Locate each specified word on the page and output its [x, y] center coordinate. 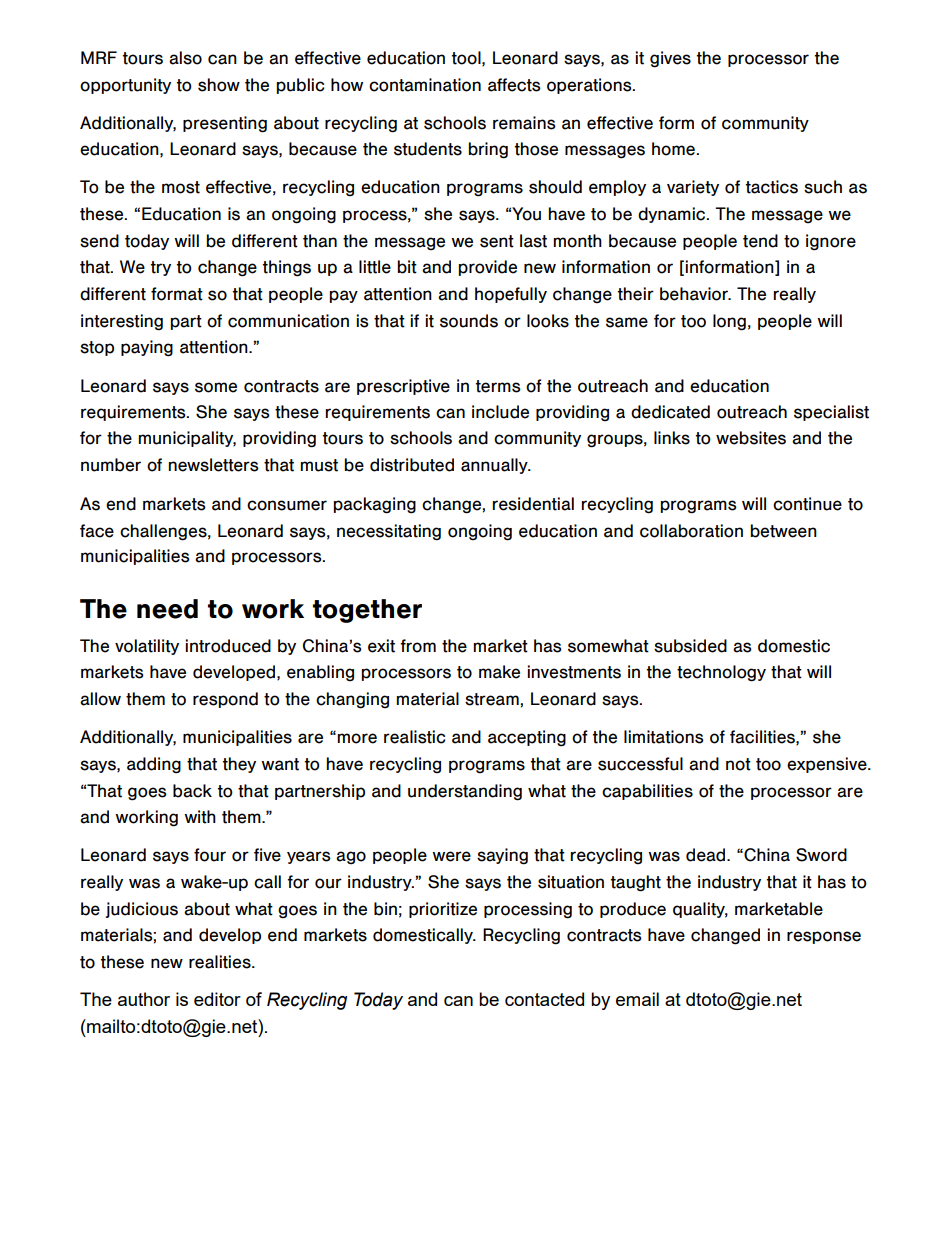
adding [154, 765]
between [783, 531]
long [729, 322]
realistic [414, 737]
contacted [544, 999]
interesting [122, 322]
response [824, 937]
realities [221, 962]
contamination [425, 85]
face [97, 531]
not [738, 764]
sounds [469, 321]
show [219, 85]
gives [670, 59]
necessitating [389, 532]
